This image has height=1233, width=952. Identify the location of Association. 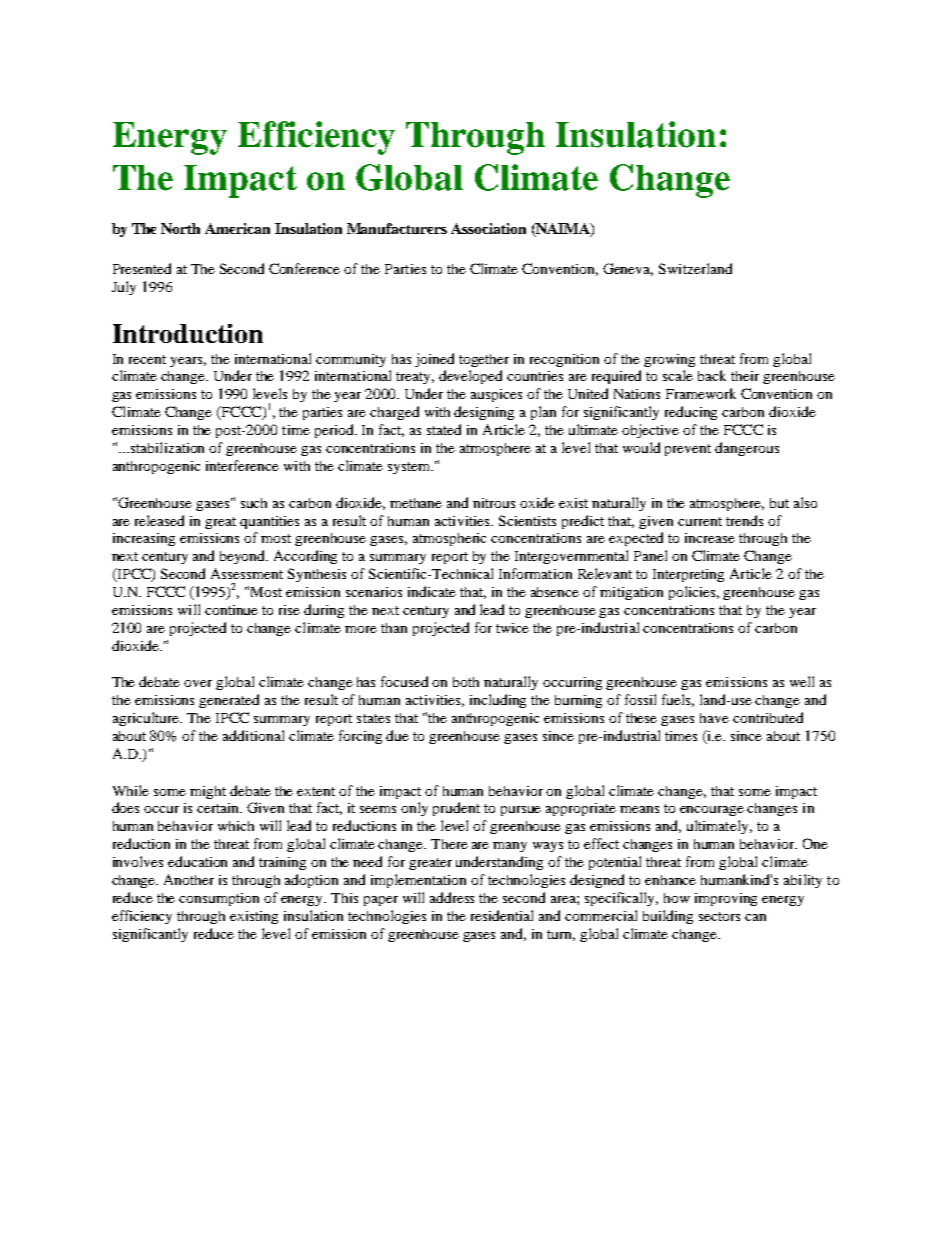
(488, 228).
